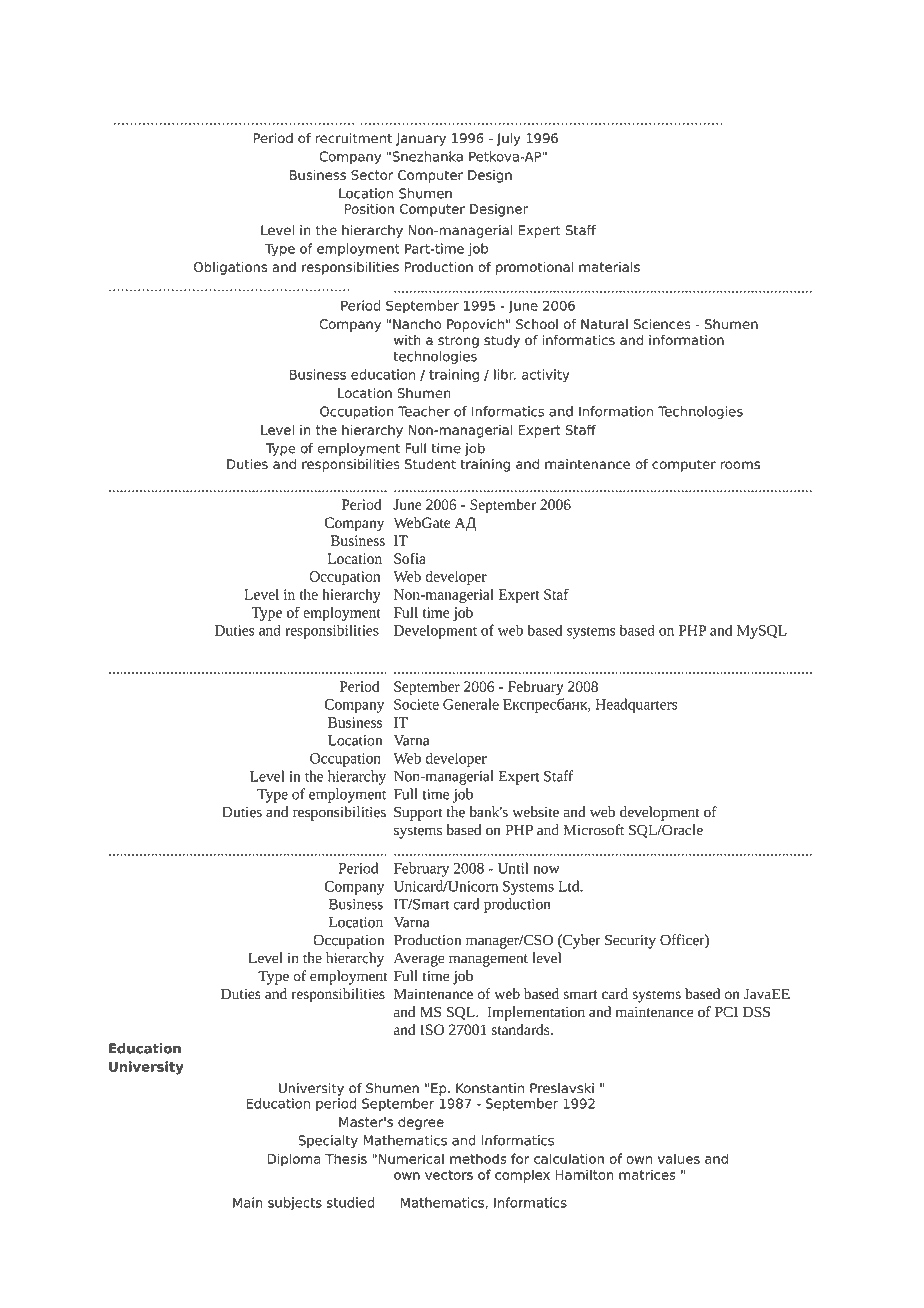 This document has height=1308, width=924. What do you see at coordinates (354, 138) in the document?
I see `recruitment` at bounding box center [354, 138].
